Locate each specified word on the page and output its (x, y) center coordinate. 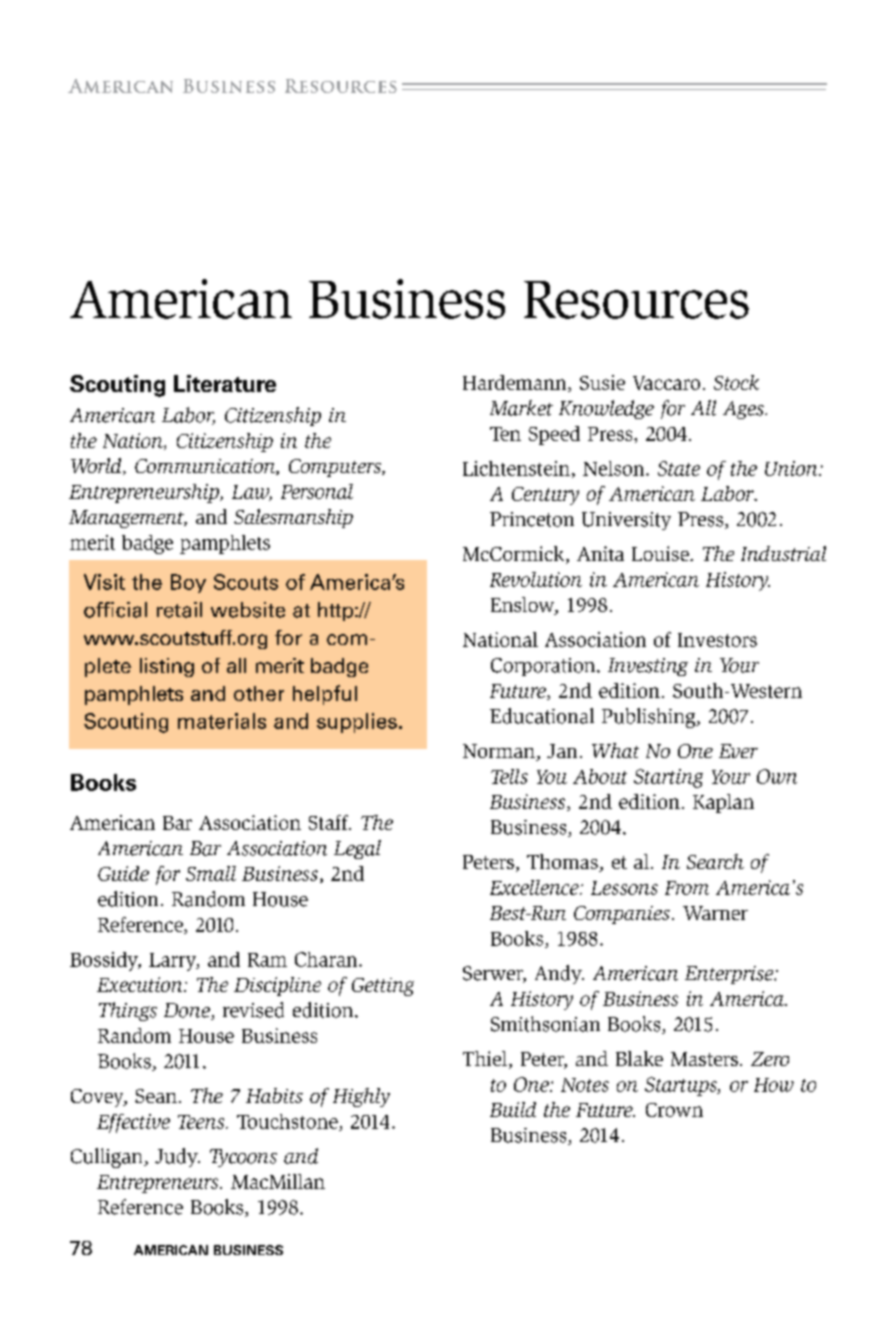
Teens (202, 1122)
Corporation (544, 667)
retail (179, 610)
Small (211, 873)
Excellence (535, 887)
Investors (717, 640)
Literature (225, 383)
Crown (674, 1110)
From (687, 888)
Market (521, 408)
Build (513, 1109)
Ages (744, 410)
